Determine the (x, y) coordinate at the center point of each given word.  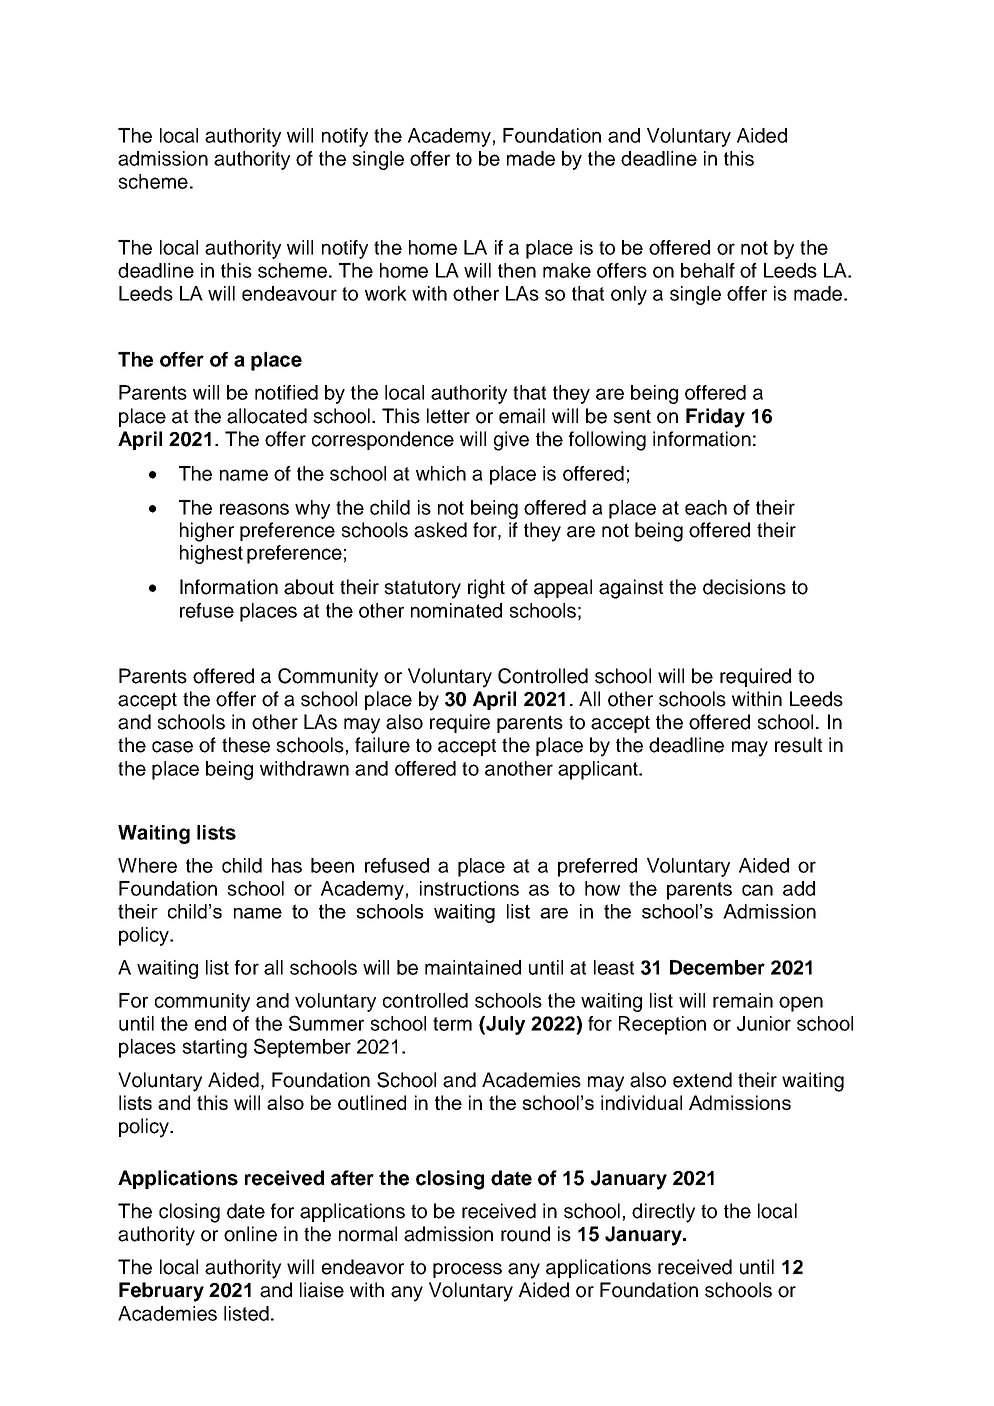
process (467, 1270)
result (798, 745)
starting (214, 1048)
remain (743, 1000)
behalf (708, 270)
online (250, 1234)
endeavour (289, 293)
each (706, 507)
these (246, 745)
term (452, 1024)
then (517, 270)
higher (207, 532)
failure (382, 745)
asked (440, 530)
